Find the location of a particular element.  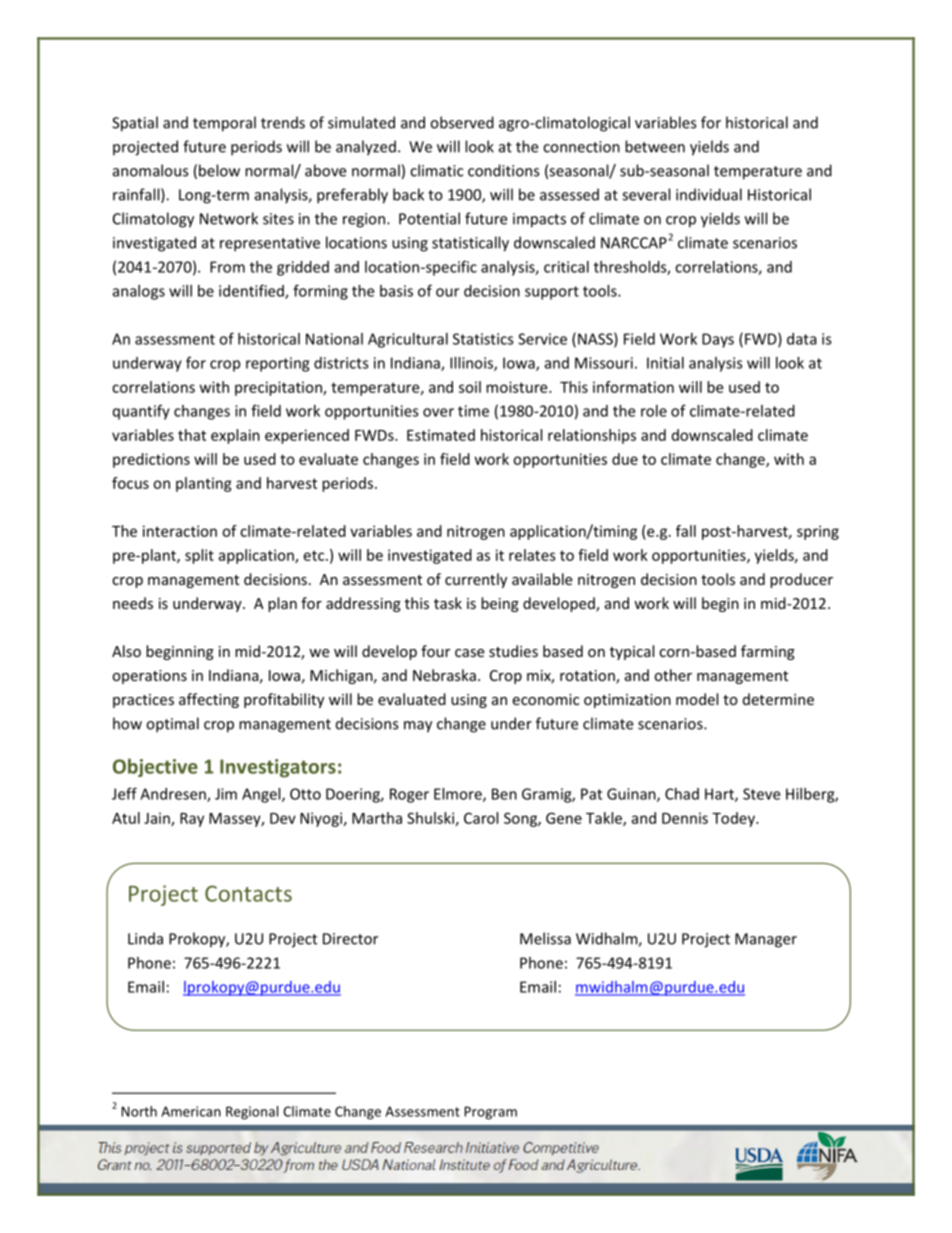

Estimated is located at coordinates (441, 435).
